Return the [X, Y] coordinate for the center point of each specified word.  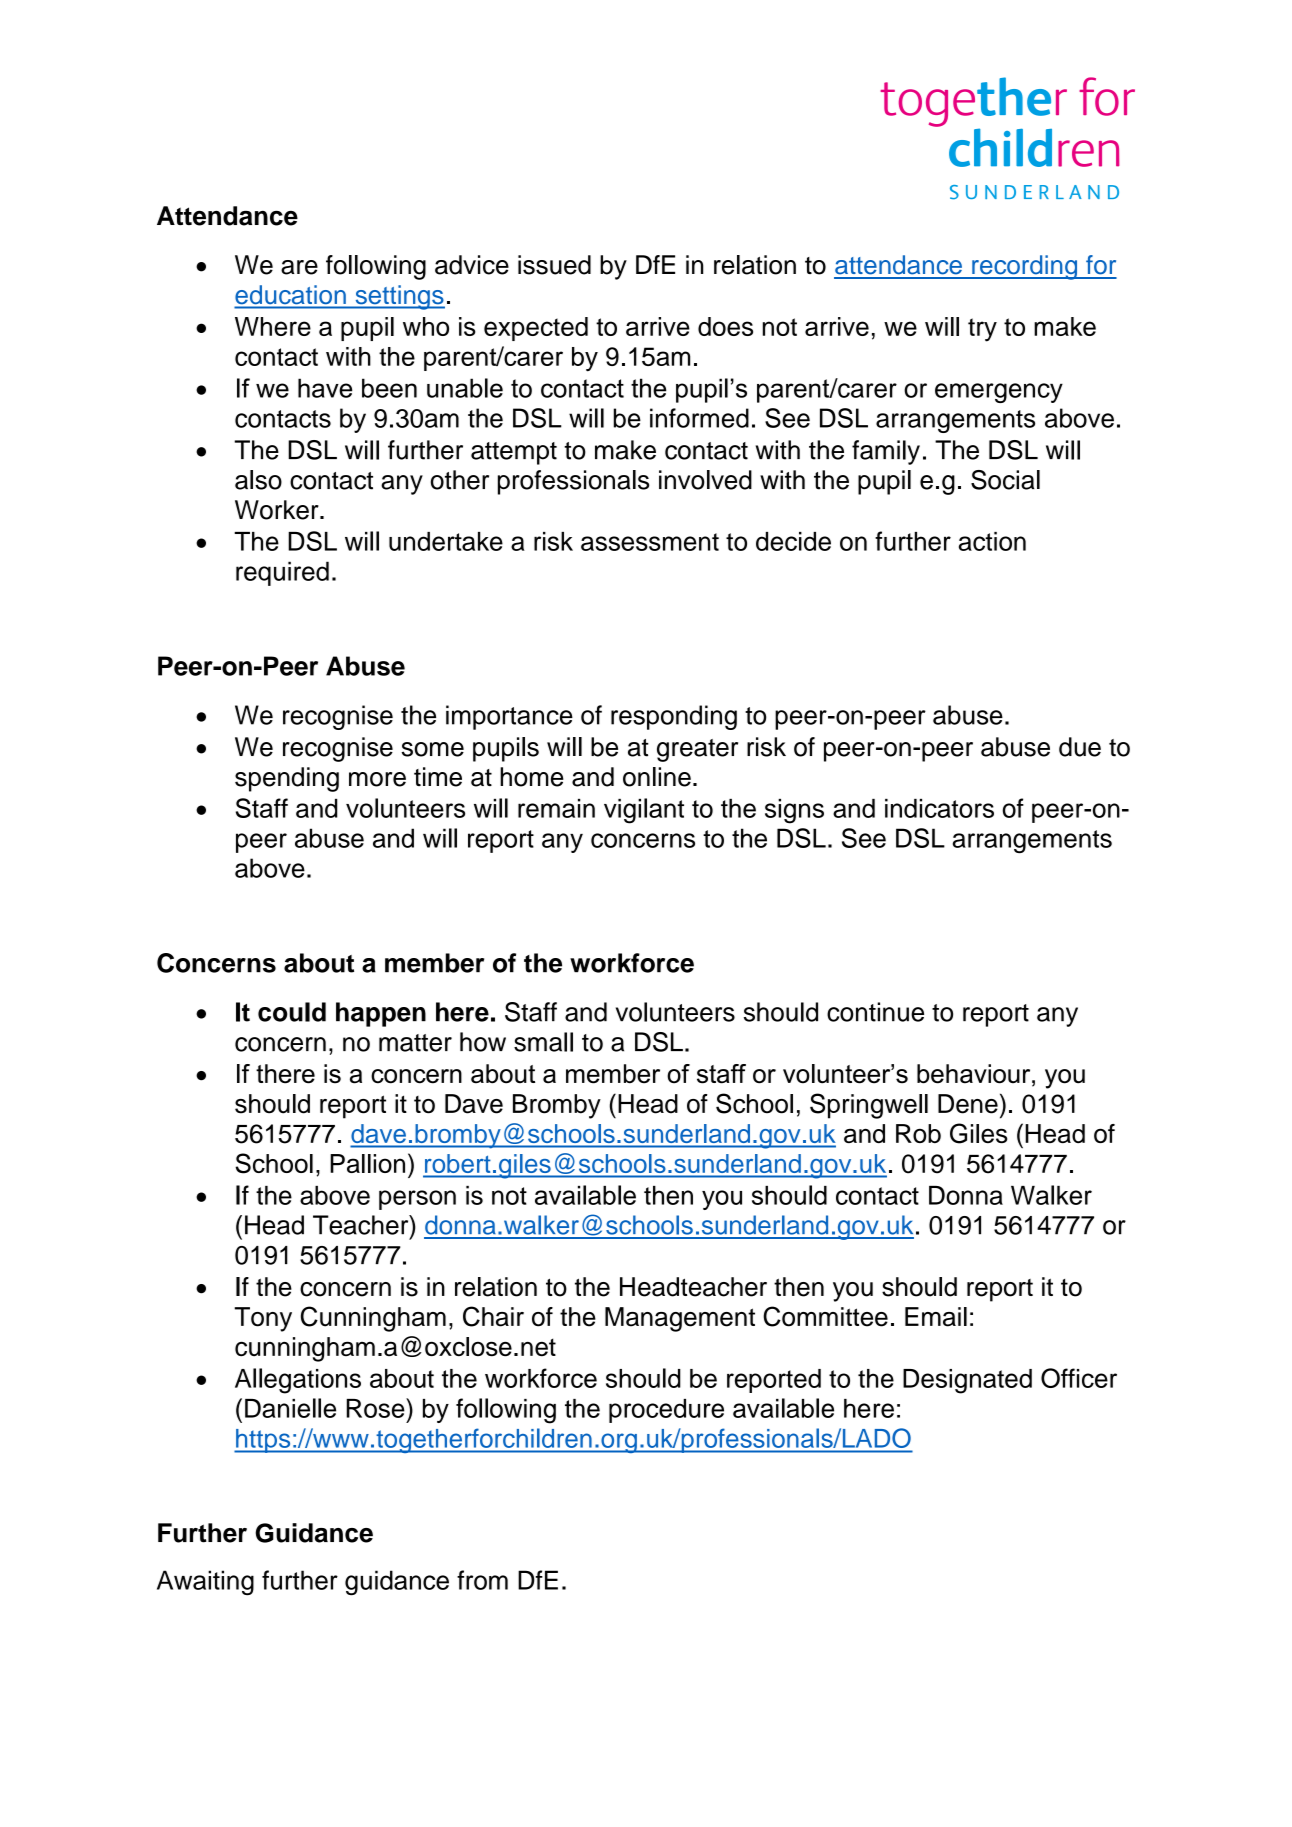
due [1080, 747]
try [982, 330]
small [543, 1042]
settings [399, 297]
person [417, 1200]
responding [674, 717]
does [725, 326]
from [482, 1580]
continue [875, 1012]
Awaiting [205, 1582]
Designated [967, 1381]
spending [287, 779]
